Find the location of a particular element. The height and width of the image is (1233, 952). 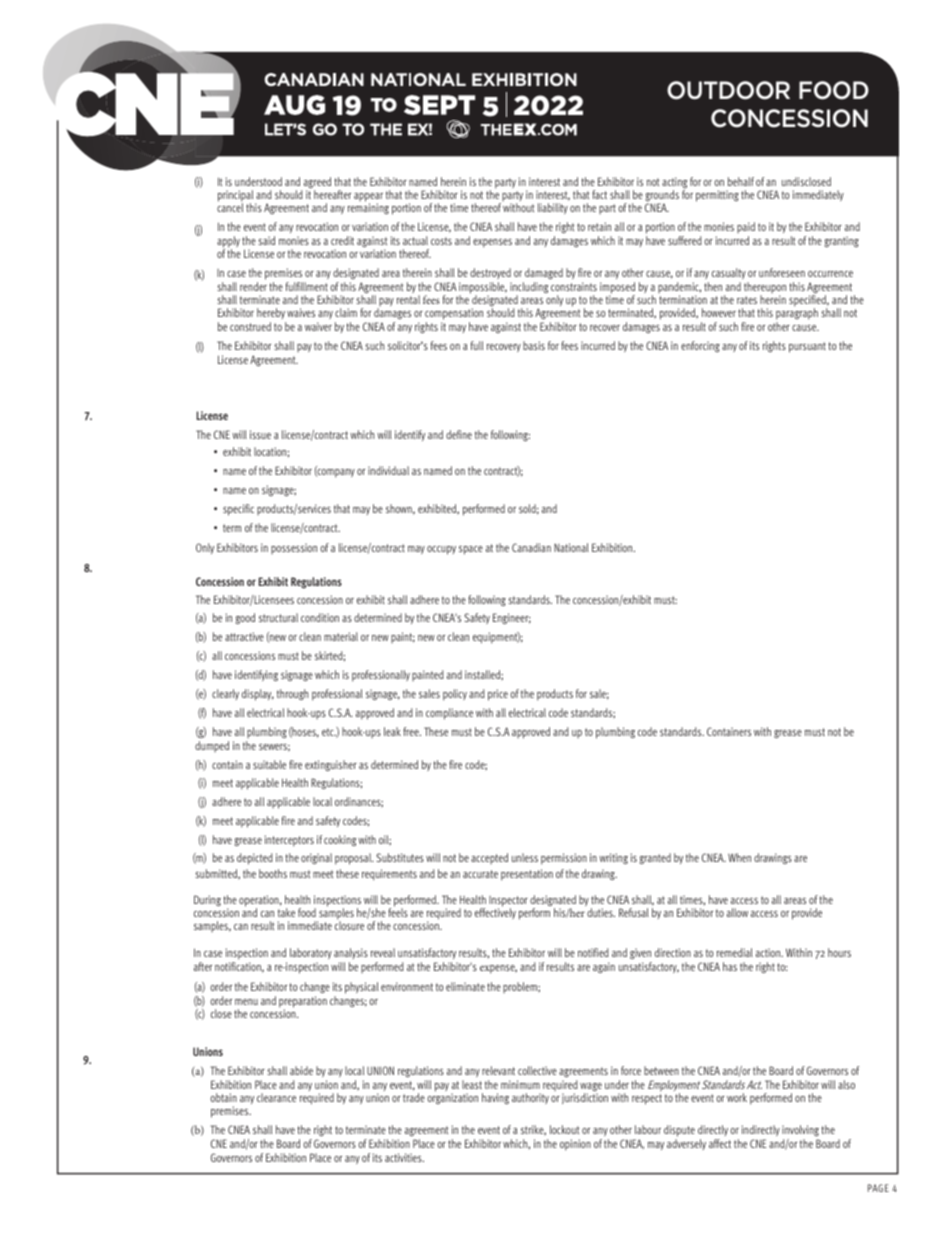

liability is located at coordinates (553, 208).
